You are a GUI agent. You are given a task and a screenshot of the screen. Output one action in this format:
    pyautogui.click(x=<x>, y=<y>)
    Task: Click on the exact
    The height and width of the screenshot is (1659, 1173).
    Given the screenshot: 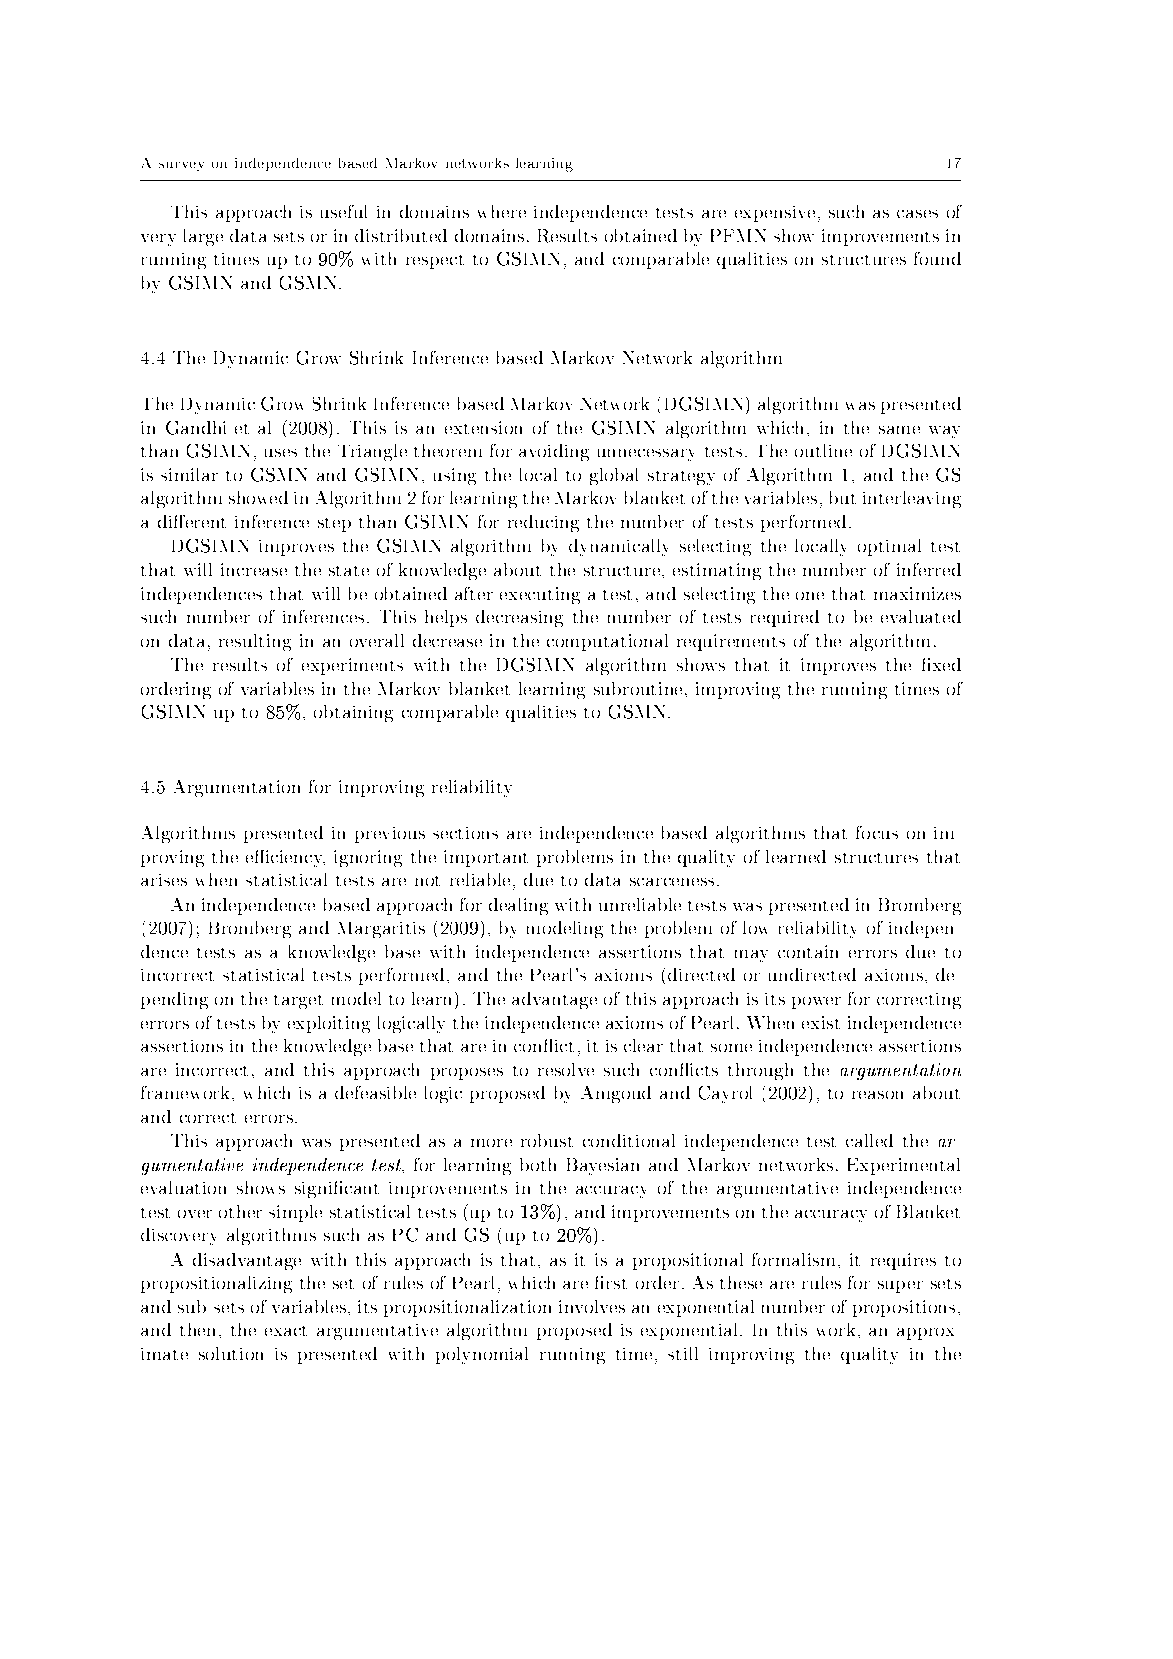 What is the action you would take?
    pyautogui.click(x=286, y=1331)
